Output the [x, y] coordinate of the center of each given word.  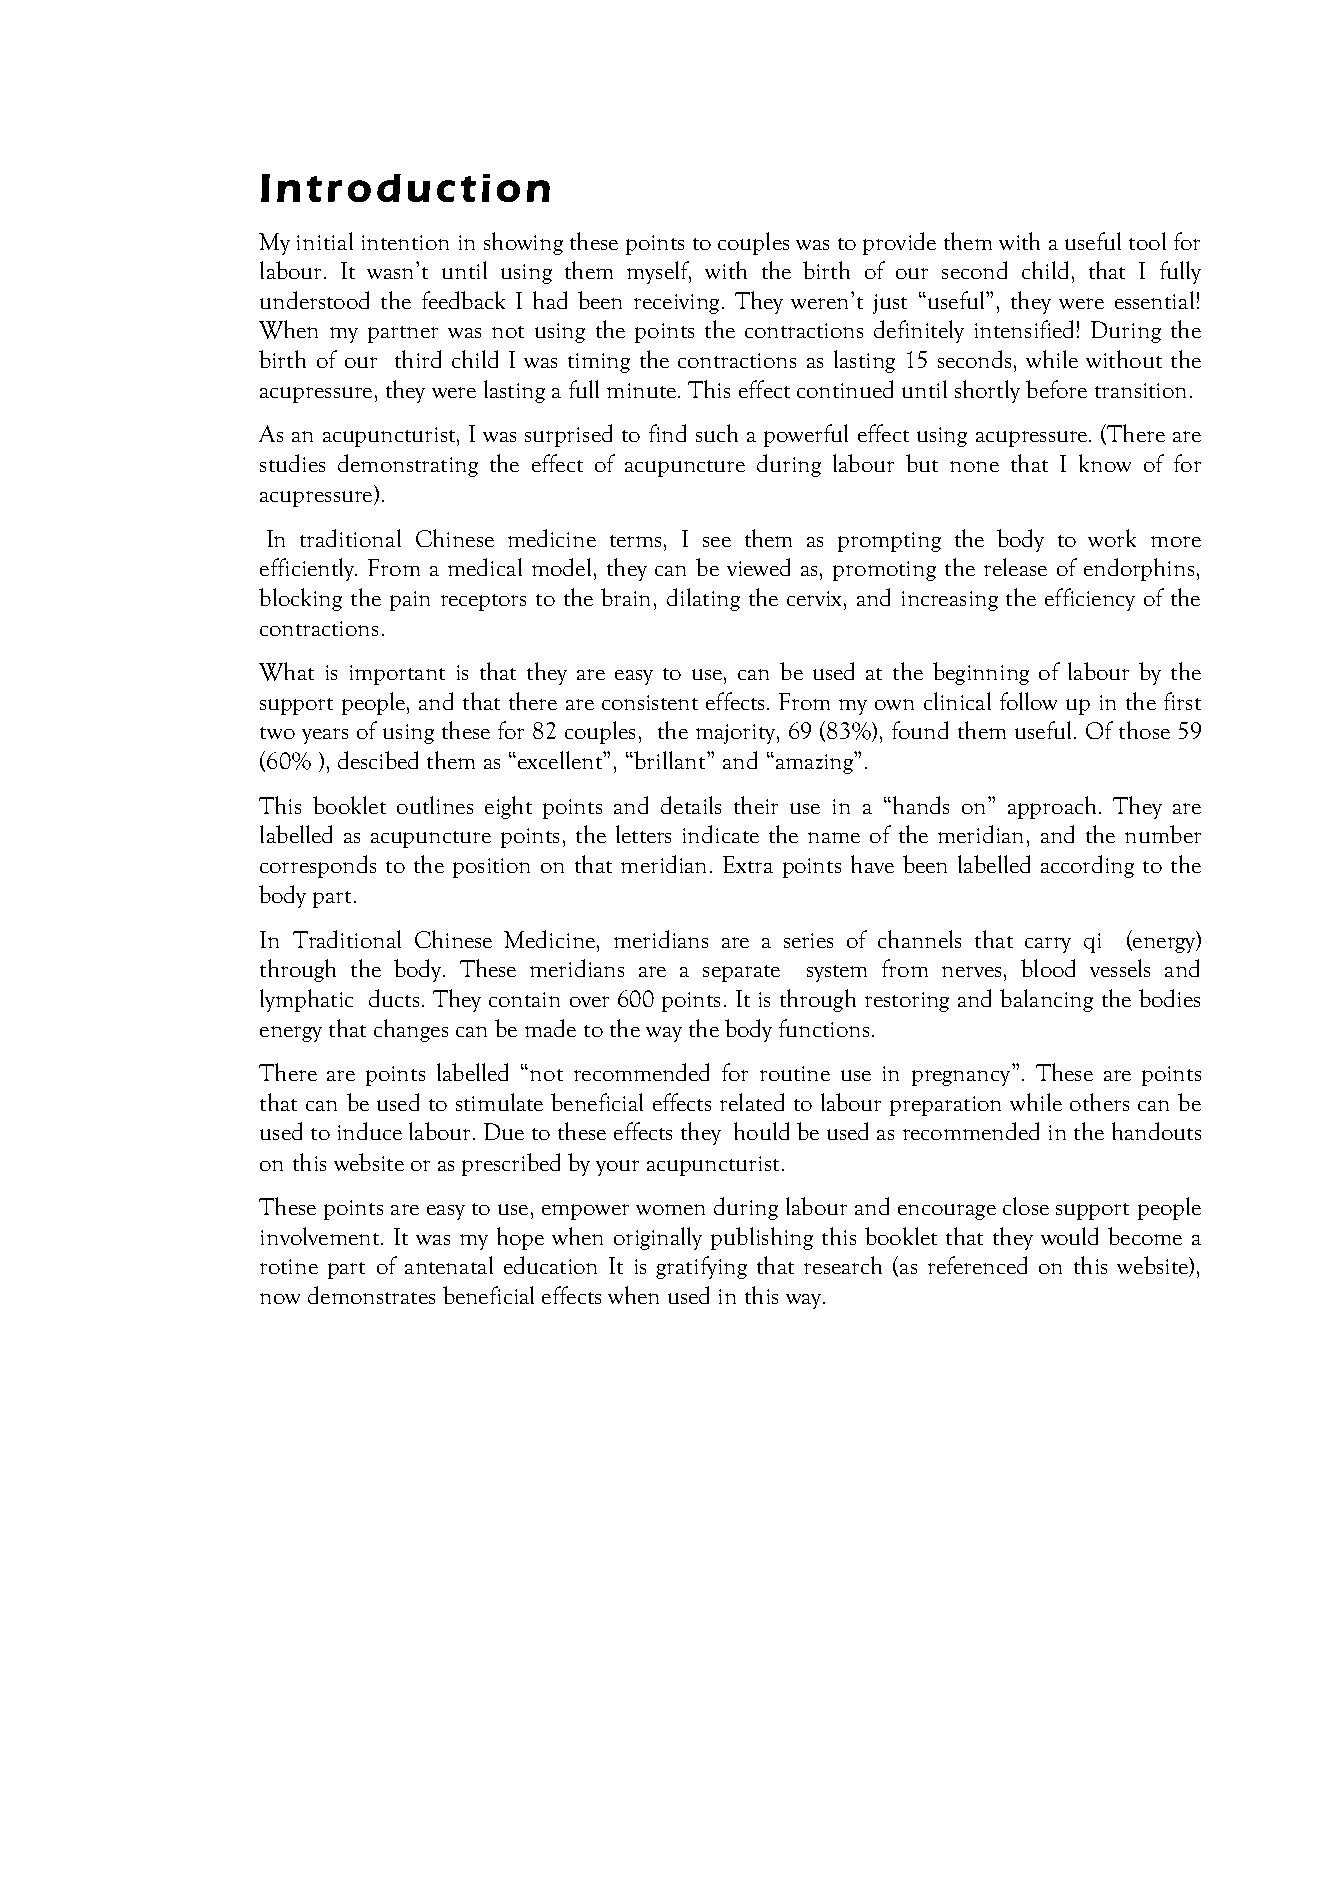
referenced [977, 1265]
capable [847, 585]
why [676, 585]
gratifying [701, 1267]
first [1182, 701]
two [277, 733]
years [325, 736]
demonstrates [371, 1295]
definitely [919, 331]
